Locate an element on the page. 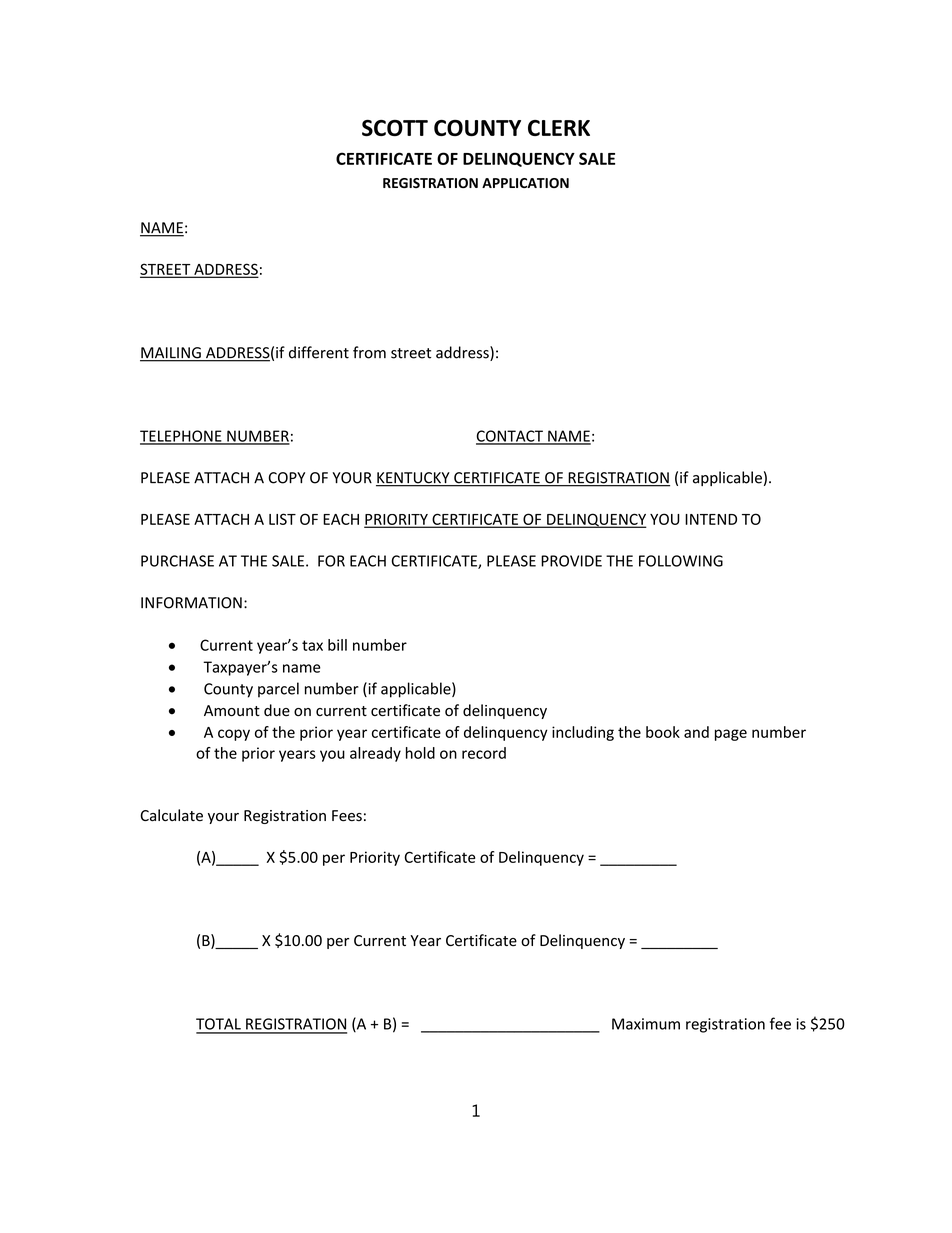 This document has width=952, height=1233. Calculate is located at coordinates (171, 815).
